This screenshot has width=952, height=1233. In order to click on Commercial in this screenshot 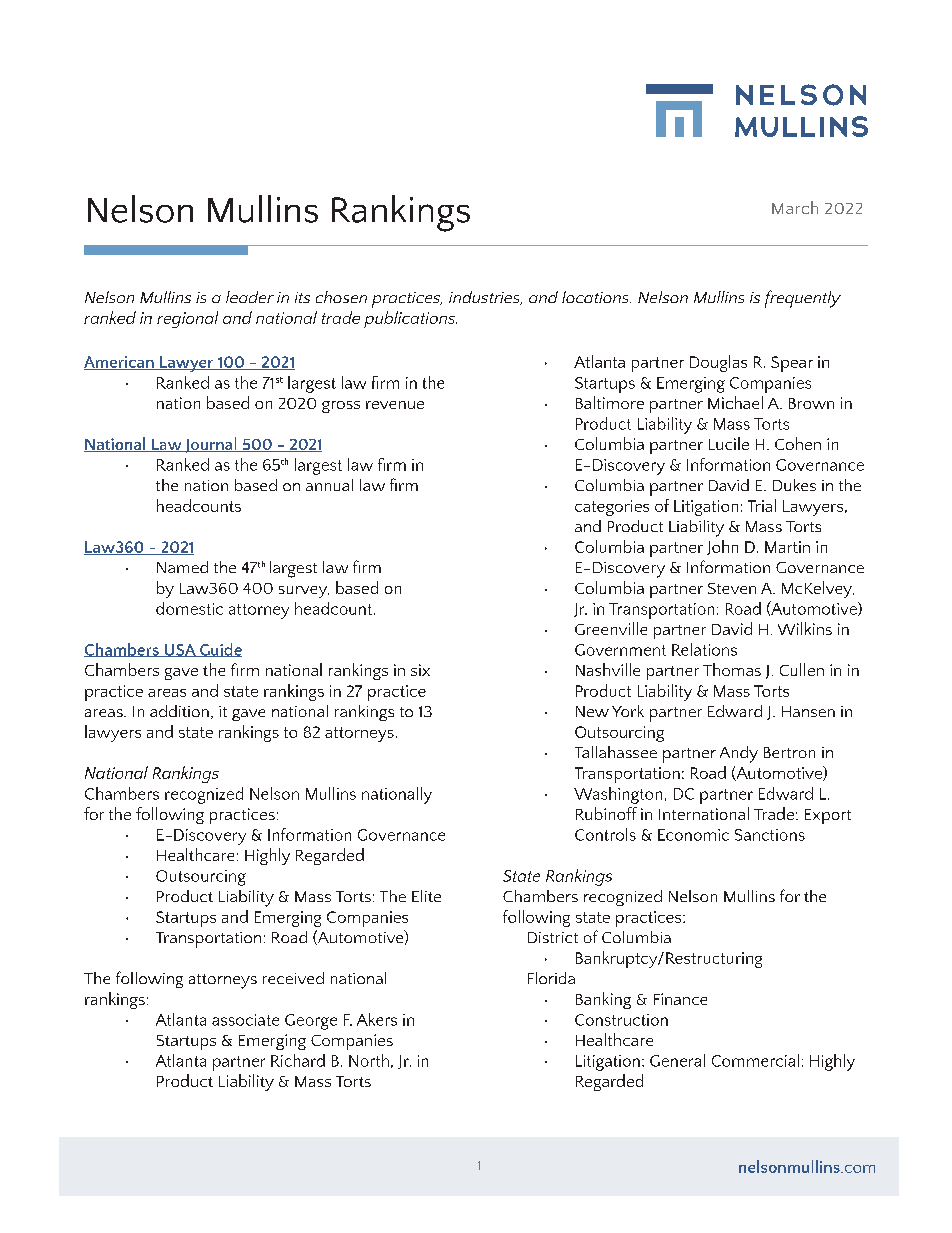, I will do `click(755, 1060)`.
